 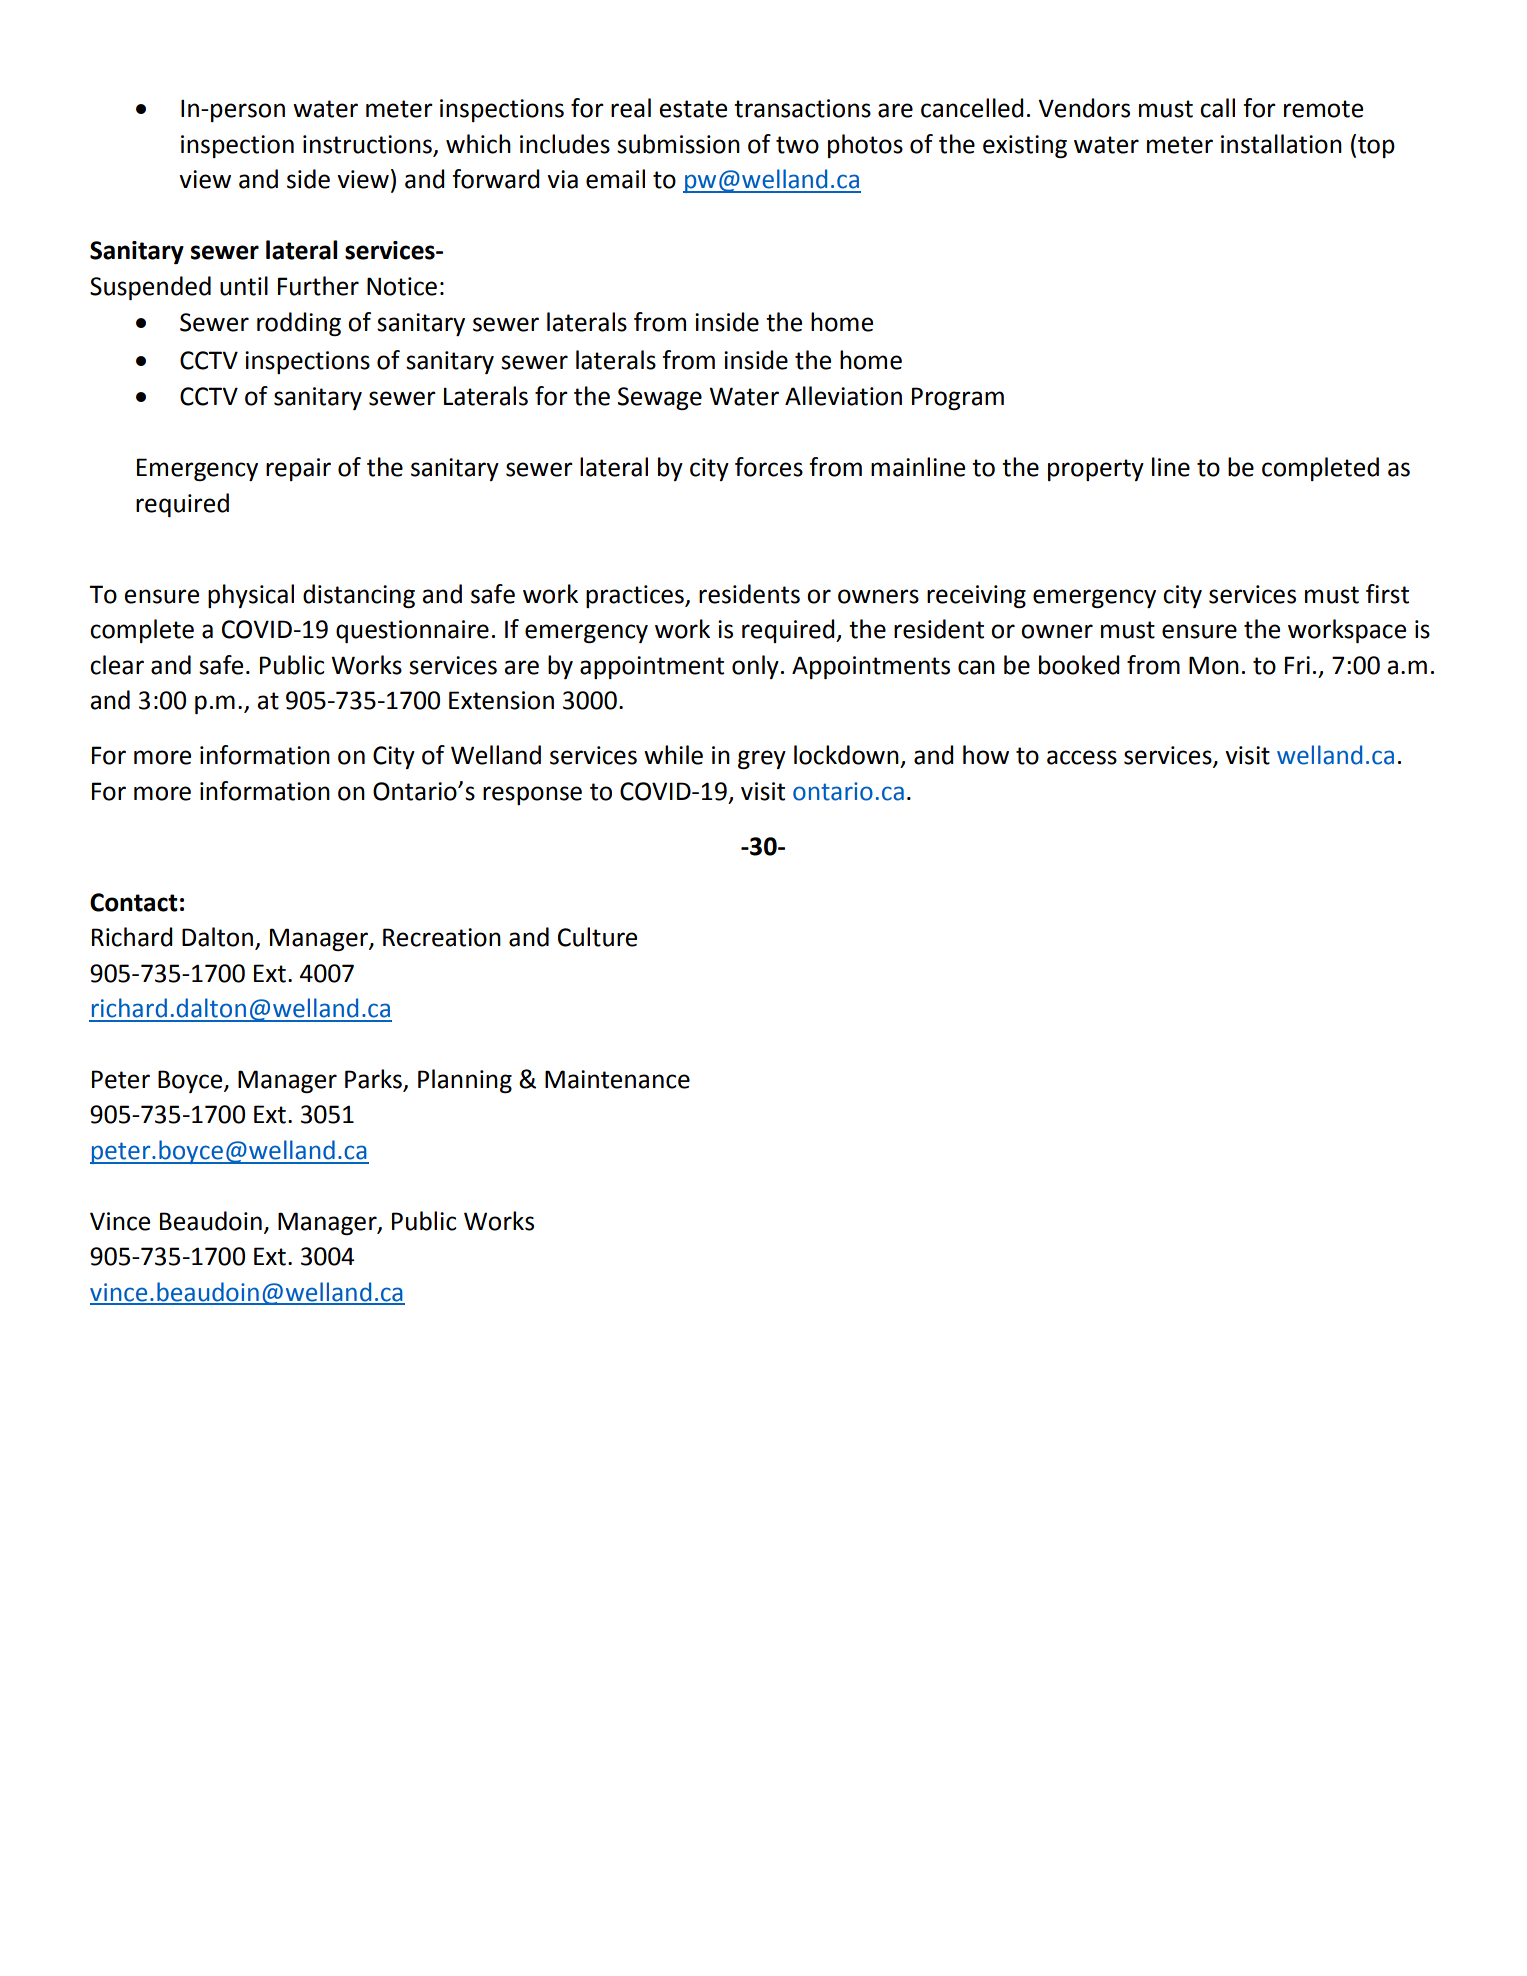 What do you see at coordinates (636, 596) in the page?
I see `practices` at bounding box center [636, 596].
